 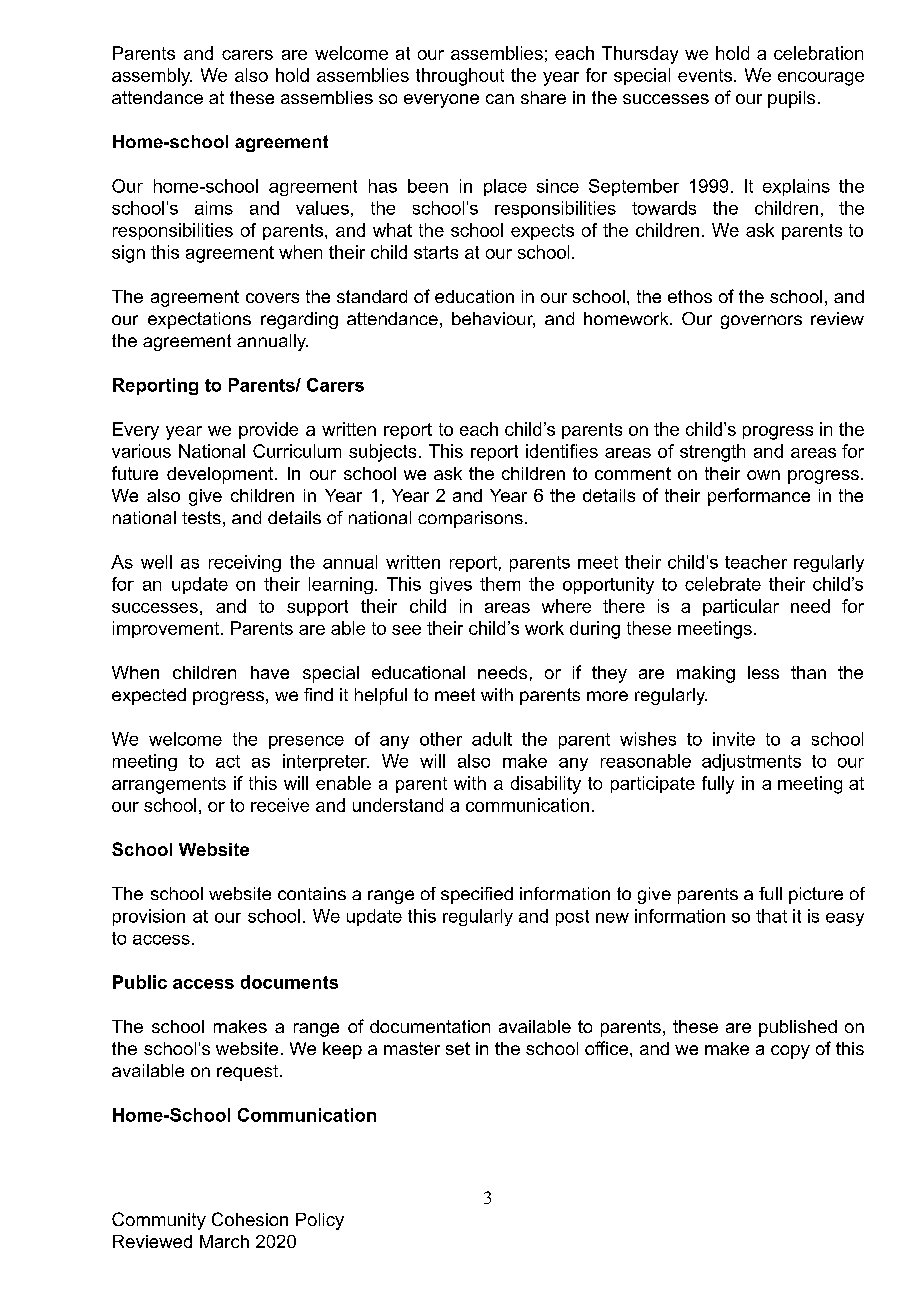 What do you see at coordinates (152, 77) in the screenshot?
I see `assembly` at bounding box center [152, 77].
